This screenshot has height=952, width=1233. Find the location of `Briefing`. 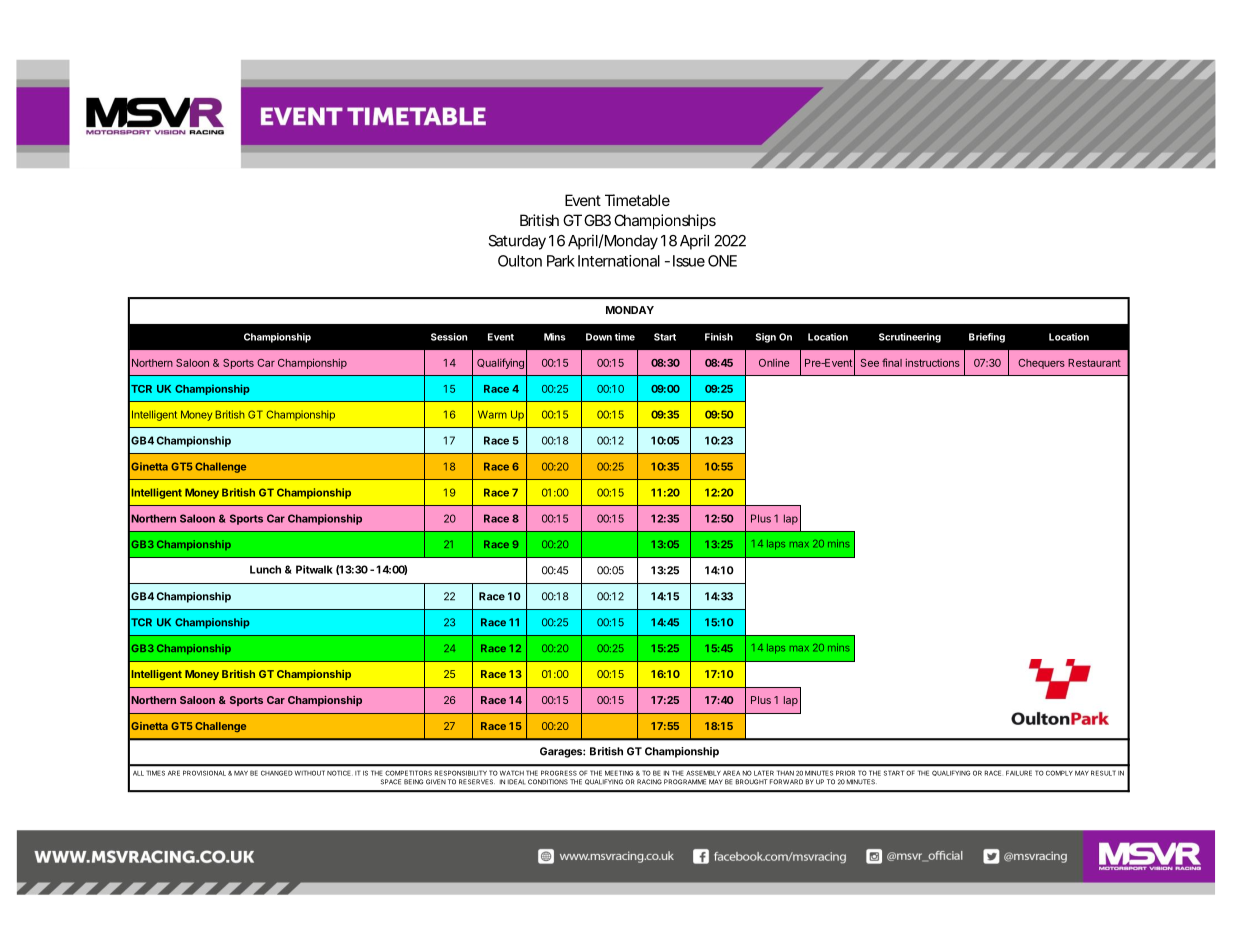

Briefing is located at coordinates (987, 338).
